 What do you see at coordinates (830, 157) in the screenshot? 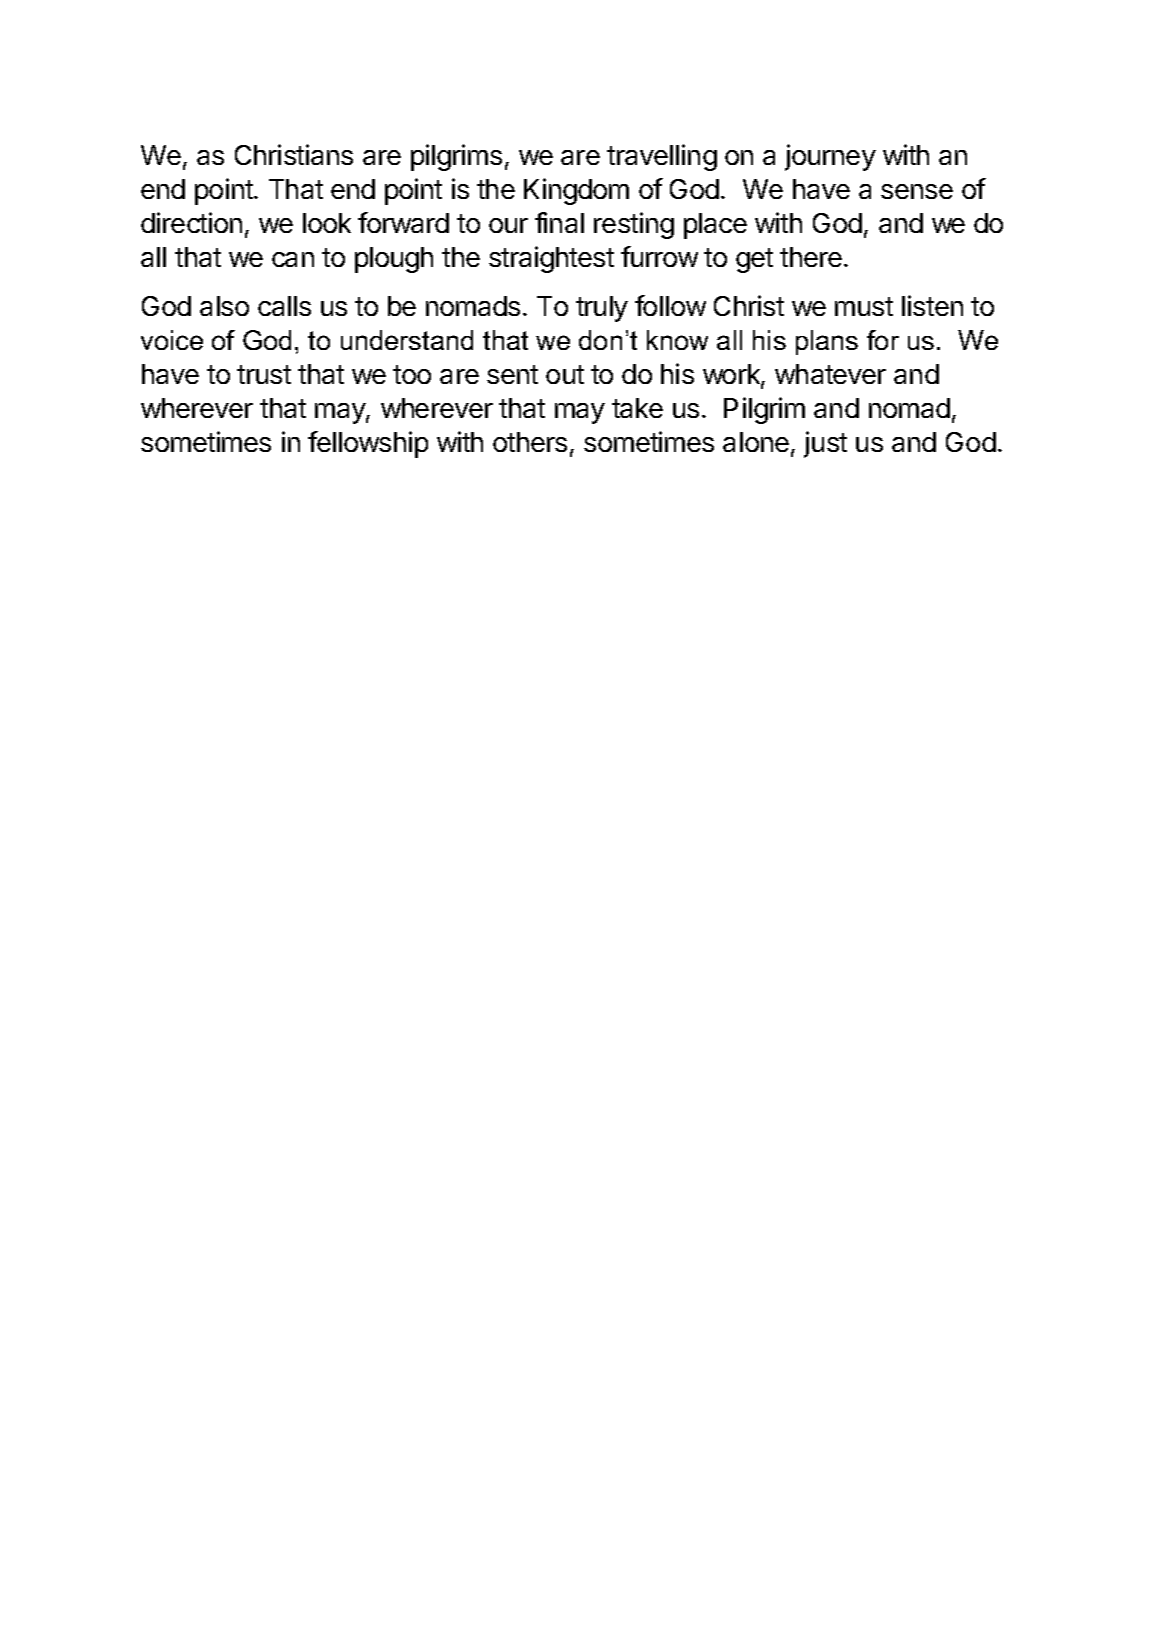
I see `journey` at bounding box center [830, 157].
